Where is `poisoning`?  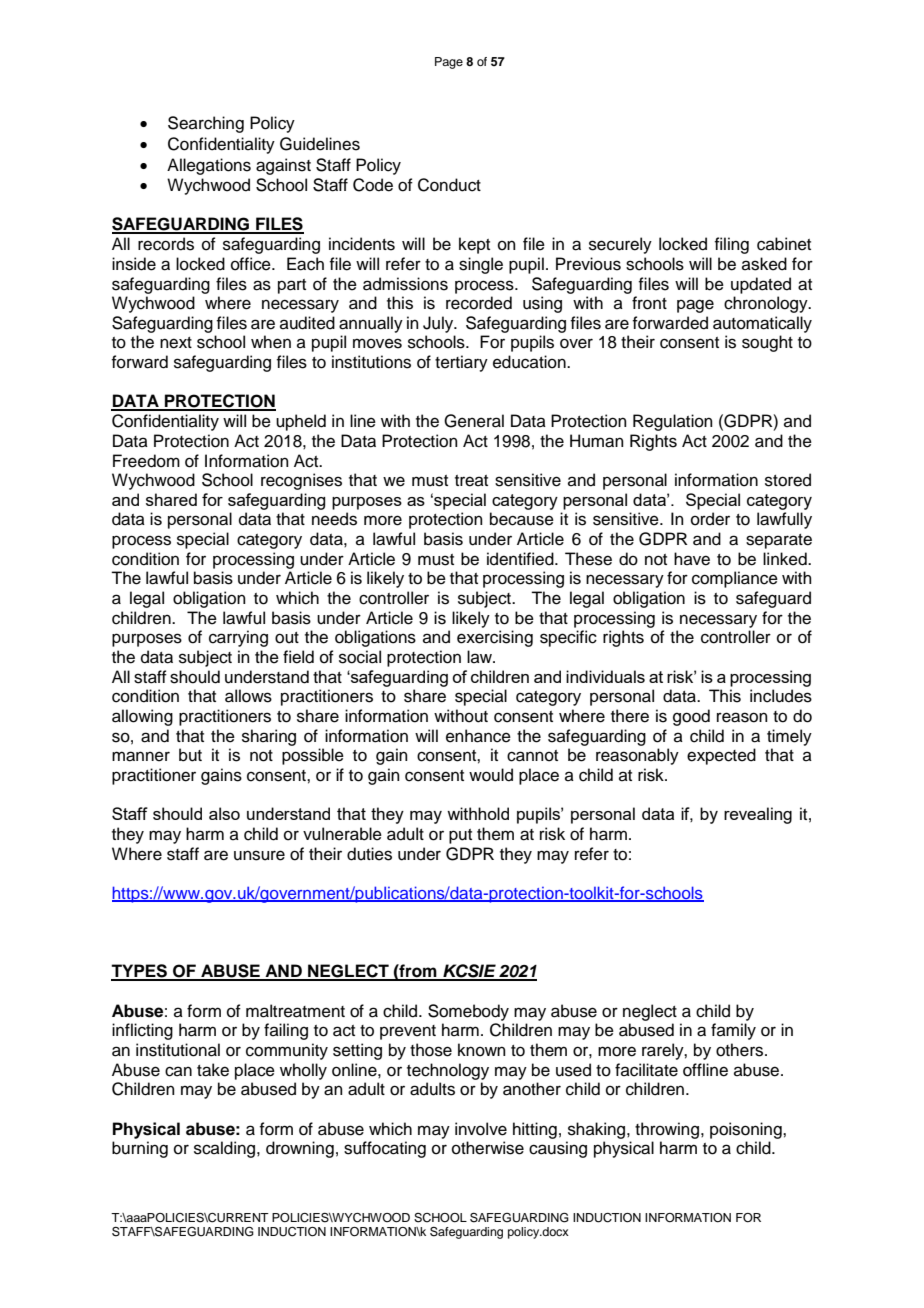 poisoning is located at coordinates (747, 1130).
